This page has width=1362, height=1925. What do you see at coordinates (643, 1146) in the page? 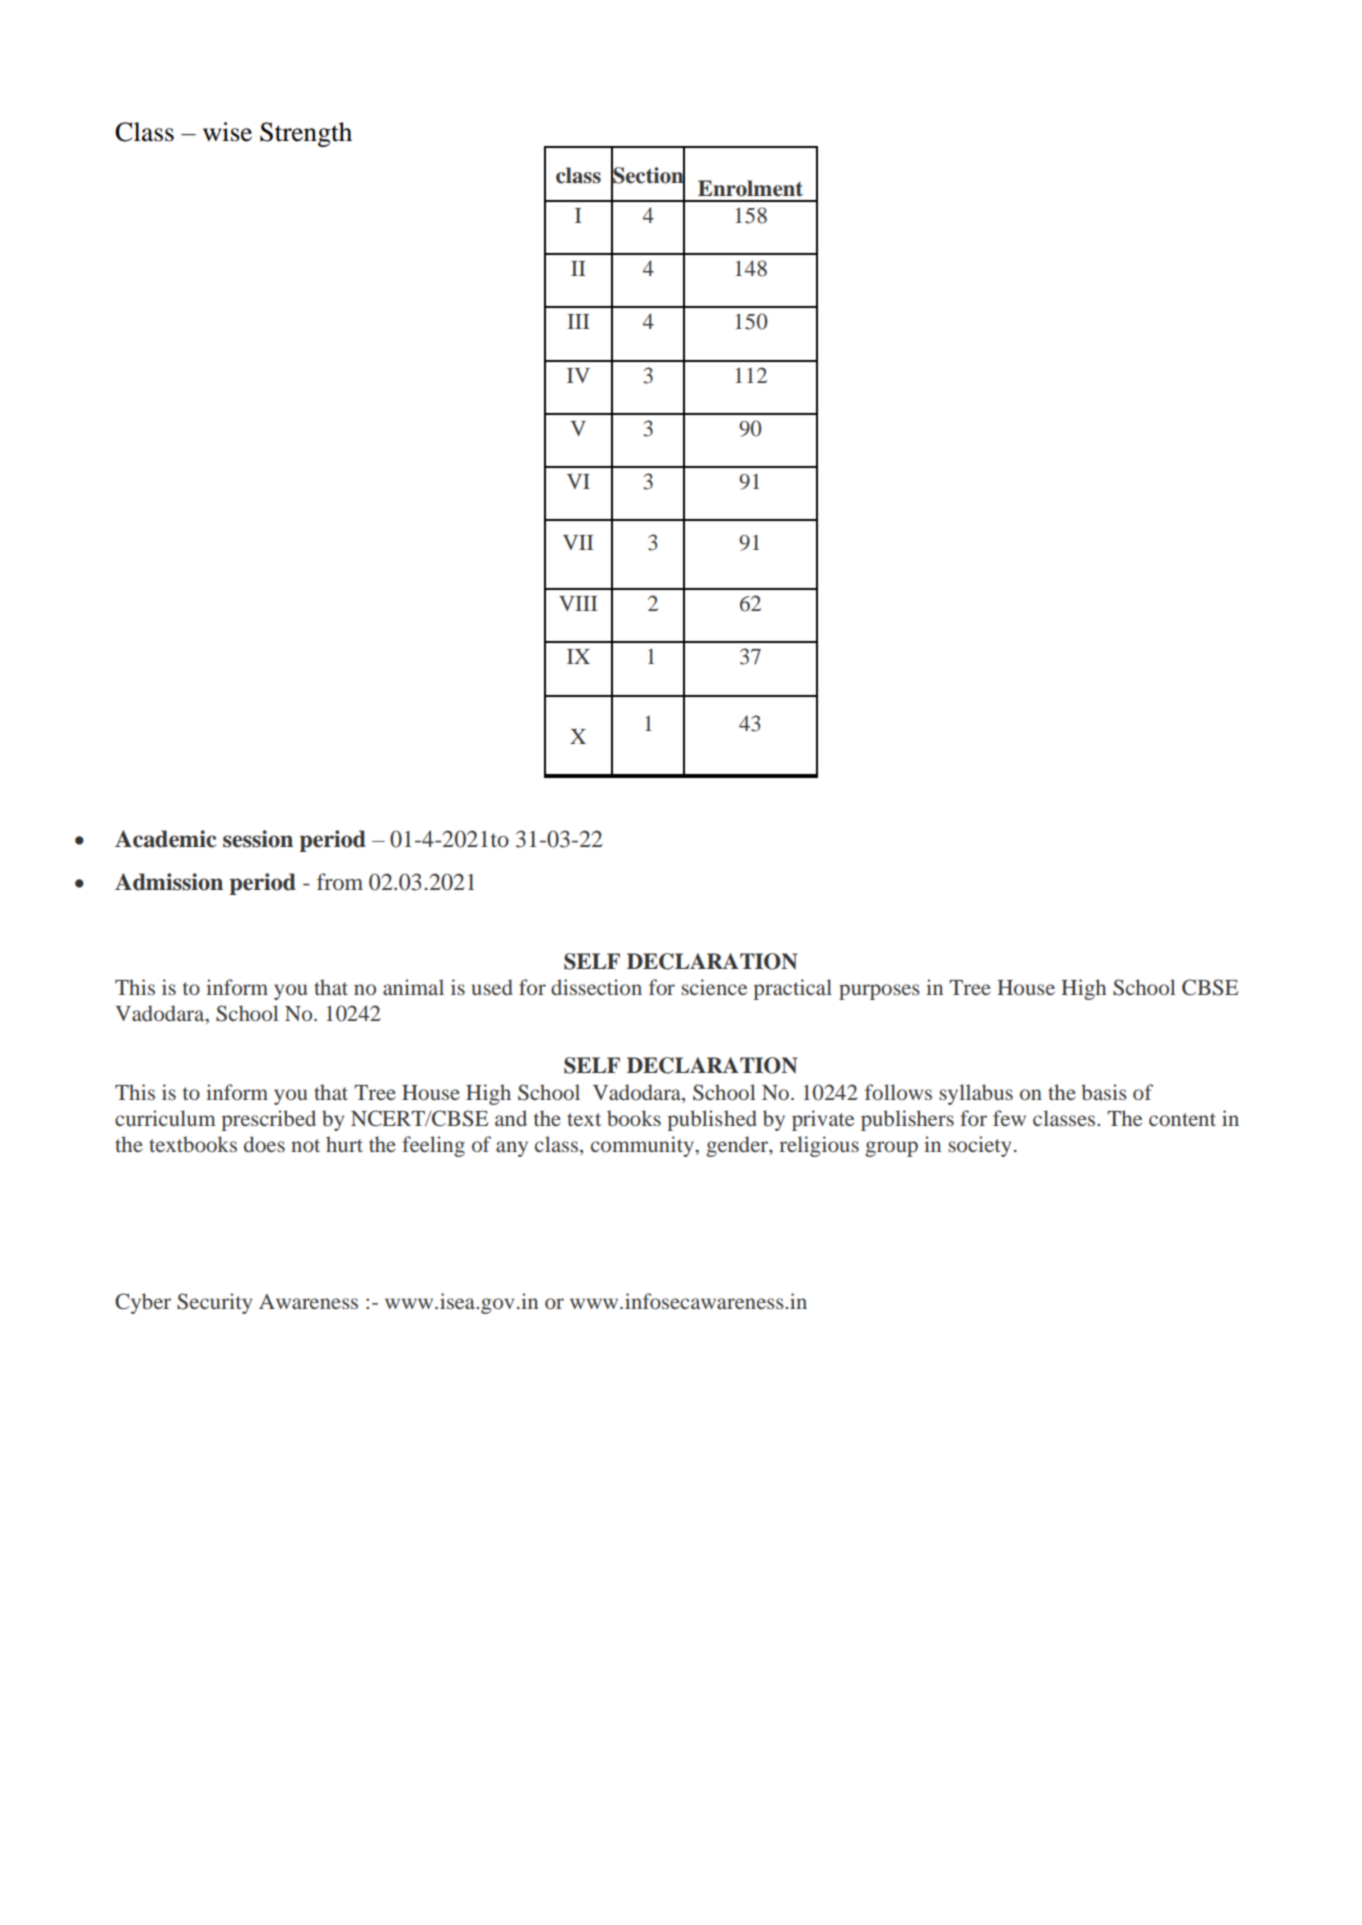
I see `community` at bounding box center [643, 1146].
